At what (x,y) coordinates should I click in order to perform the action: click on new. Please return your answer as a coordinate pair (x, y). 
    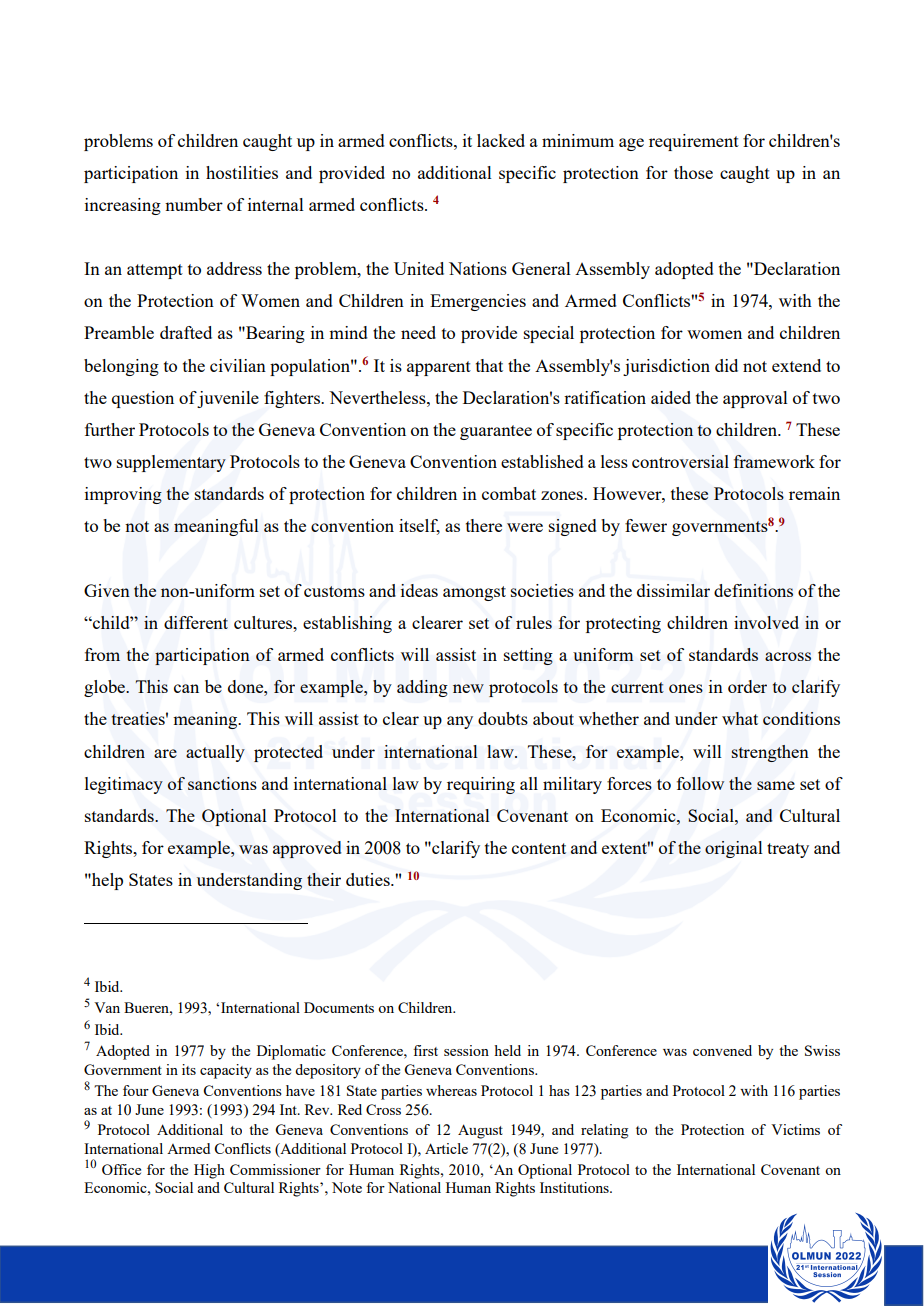
    Looking at the image, I should click on (468, 688).
